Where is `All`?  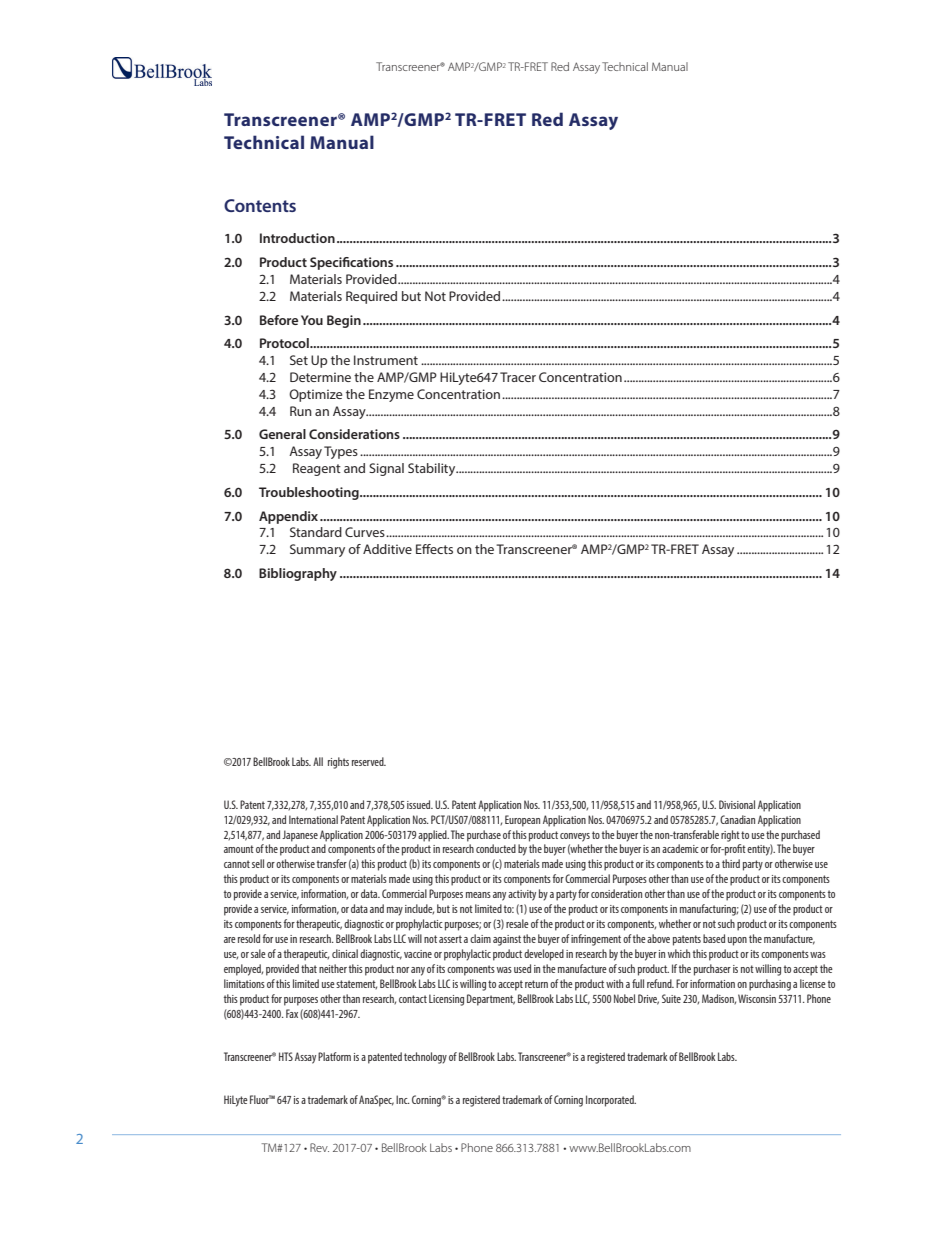
All is located at coordinates (318, 761).
